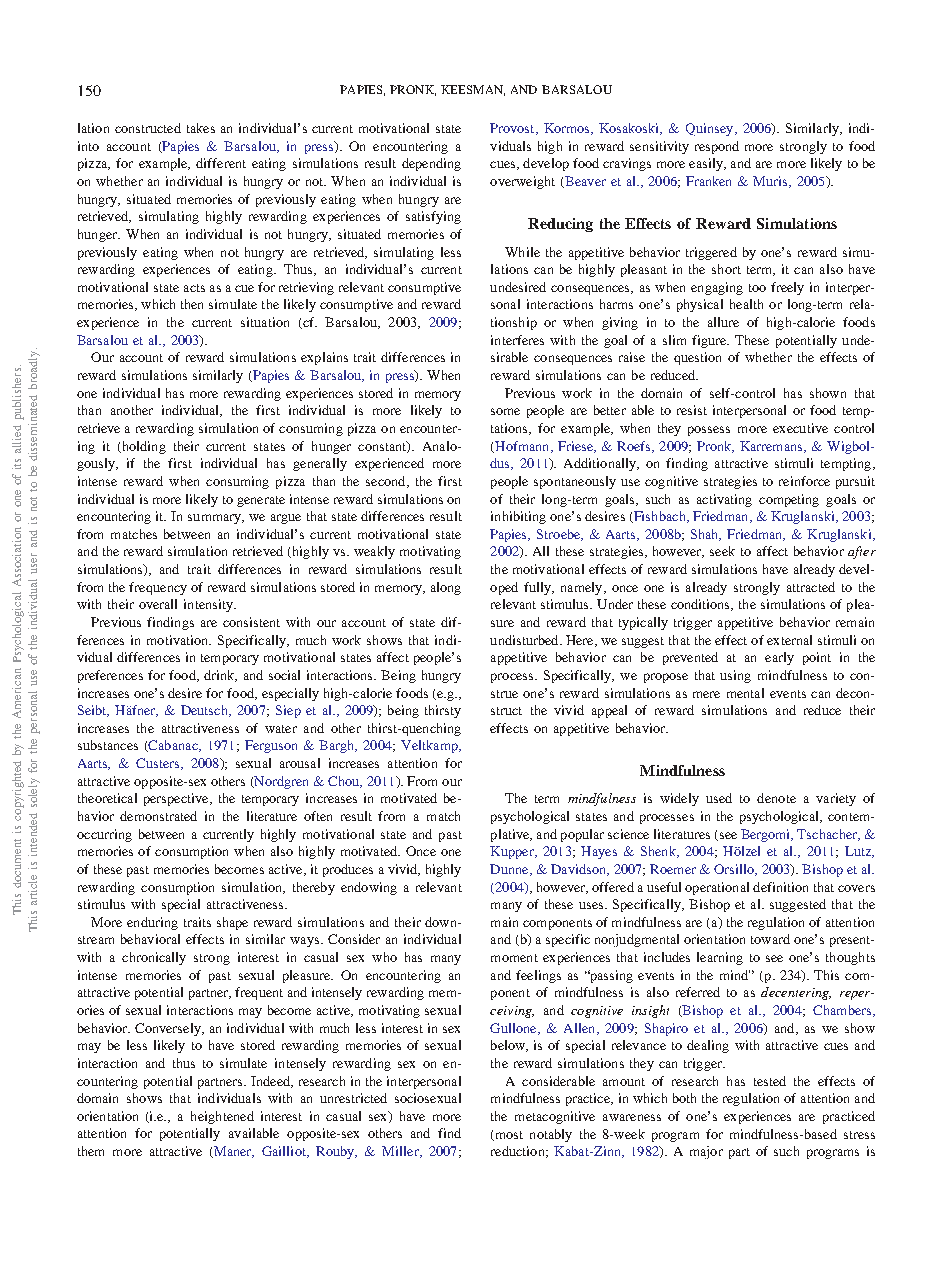  Describe the element at coordinates (192, 304) in the screenshot. I see `then` at that location.
